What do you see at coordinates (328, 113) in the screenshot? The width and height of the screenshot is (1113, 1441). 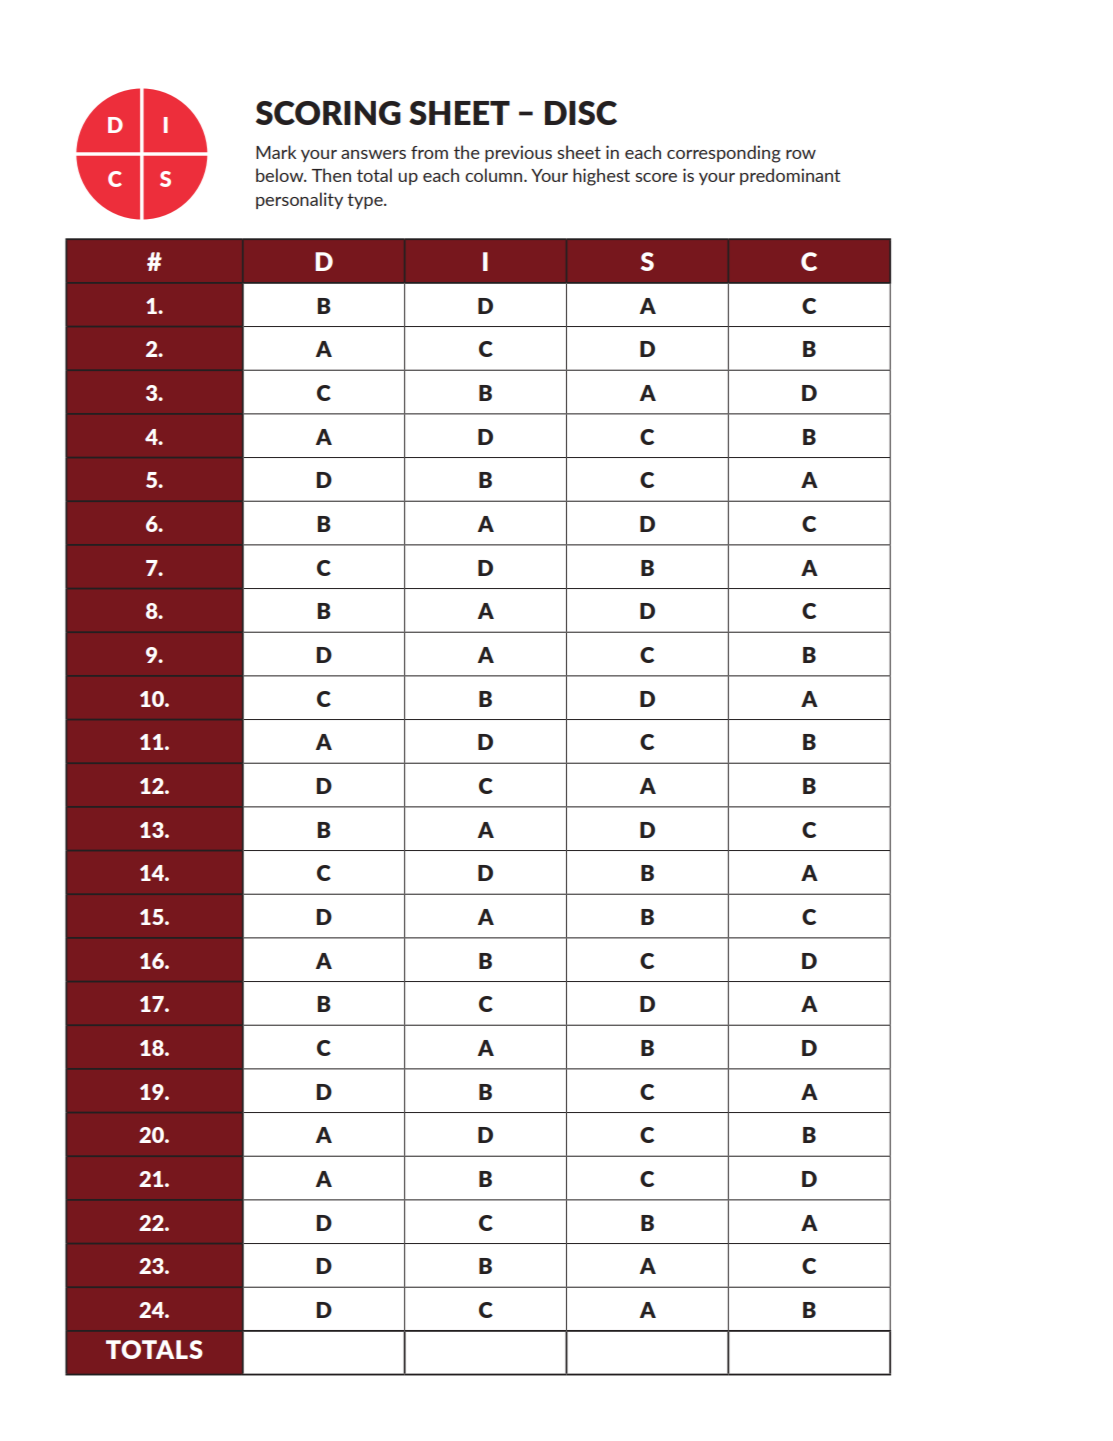 I see `SCORING` at bounding box center [328, 113].
